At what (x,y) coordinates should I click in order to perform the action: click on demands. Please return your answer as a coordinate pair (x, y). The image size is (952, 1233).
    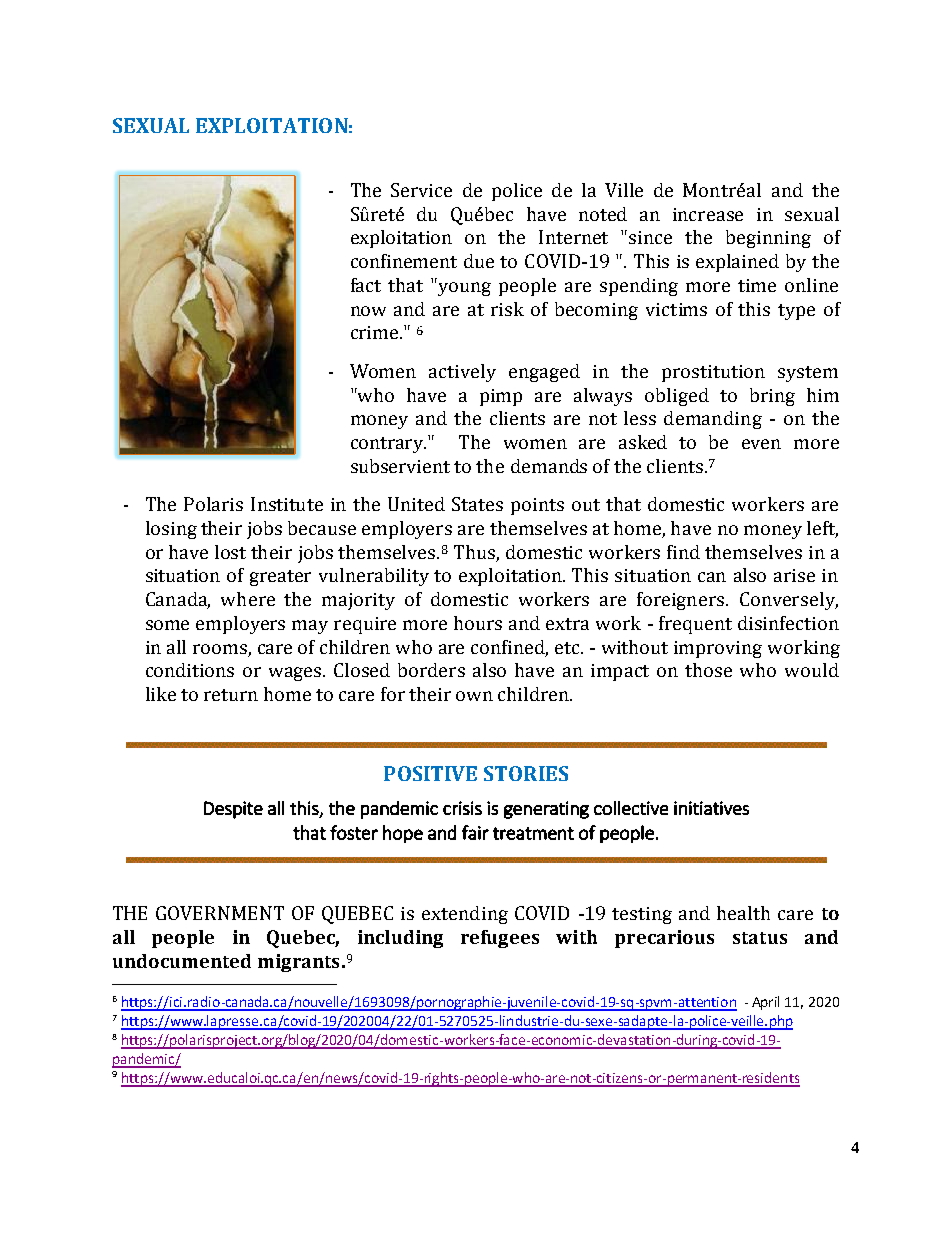
    Looking at the image, I should click on (549, 466).
